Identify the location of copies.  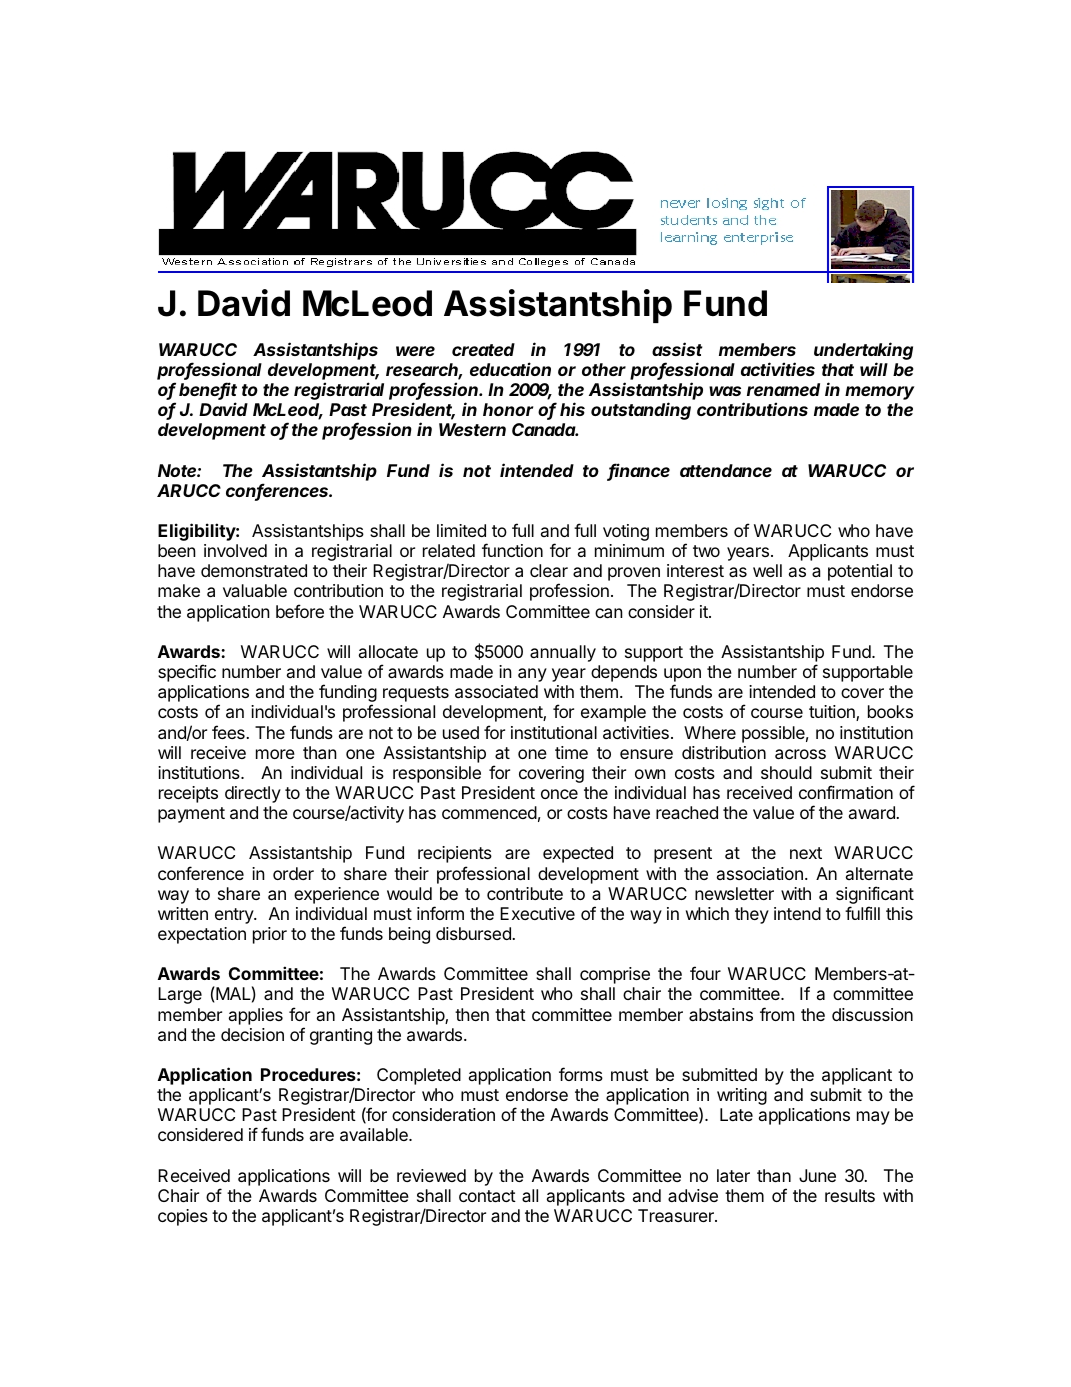
(183, 1217).
